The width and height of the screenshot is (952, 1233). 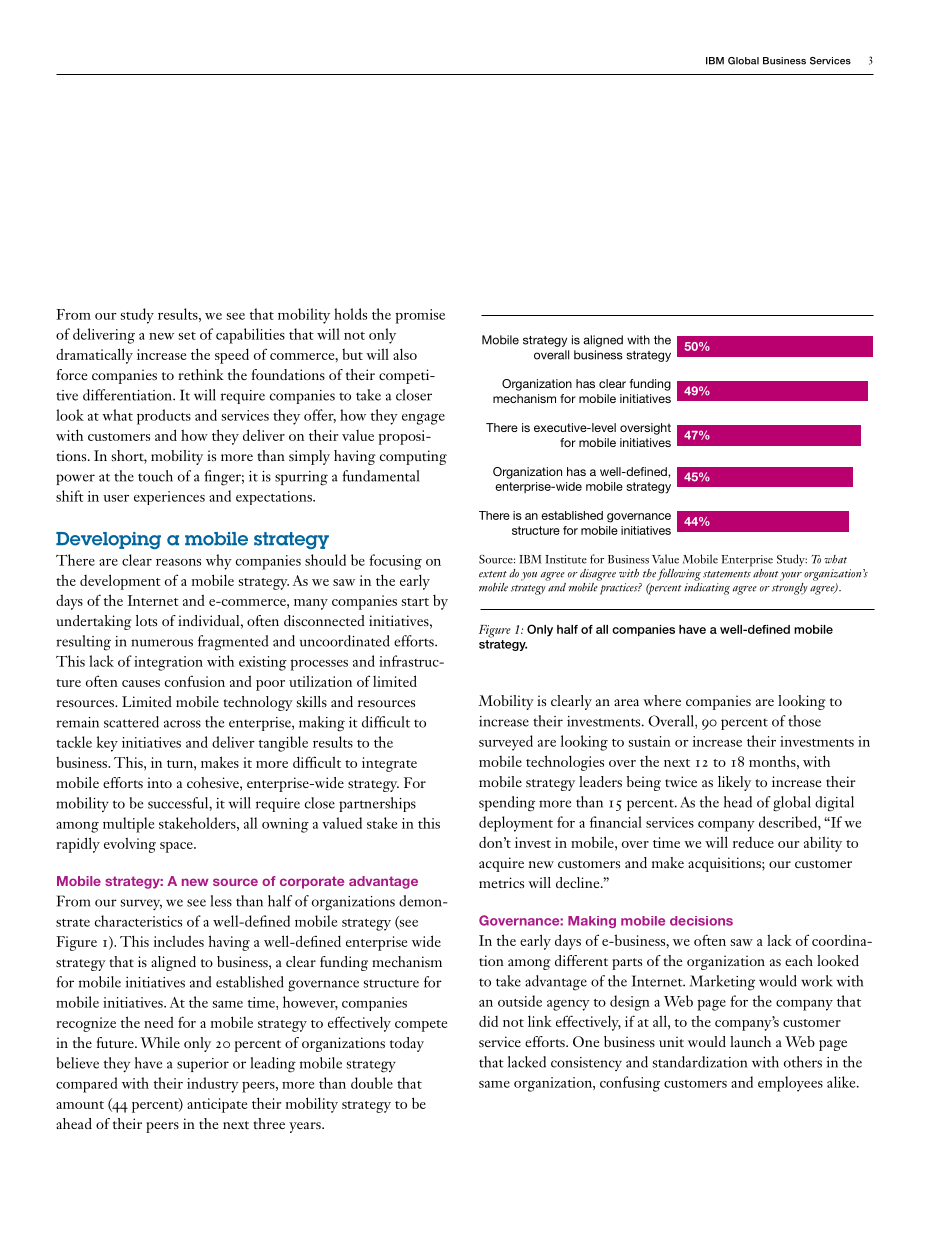 I want to click on also, so click(x=405, y=354).
